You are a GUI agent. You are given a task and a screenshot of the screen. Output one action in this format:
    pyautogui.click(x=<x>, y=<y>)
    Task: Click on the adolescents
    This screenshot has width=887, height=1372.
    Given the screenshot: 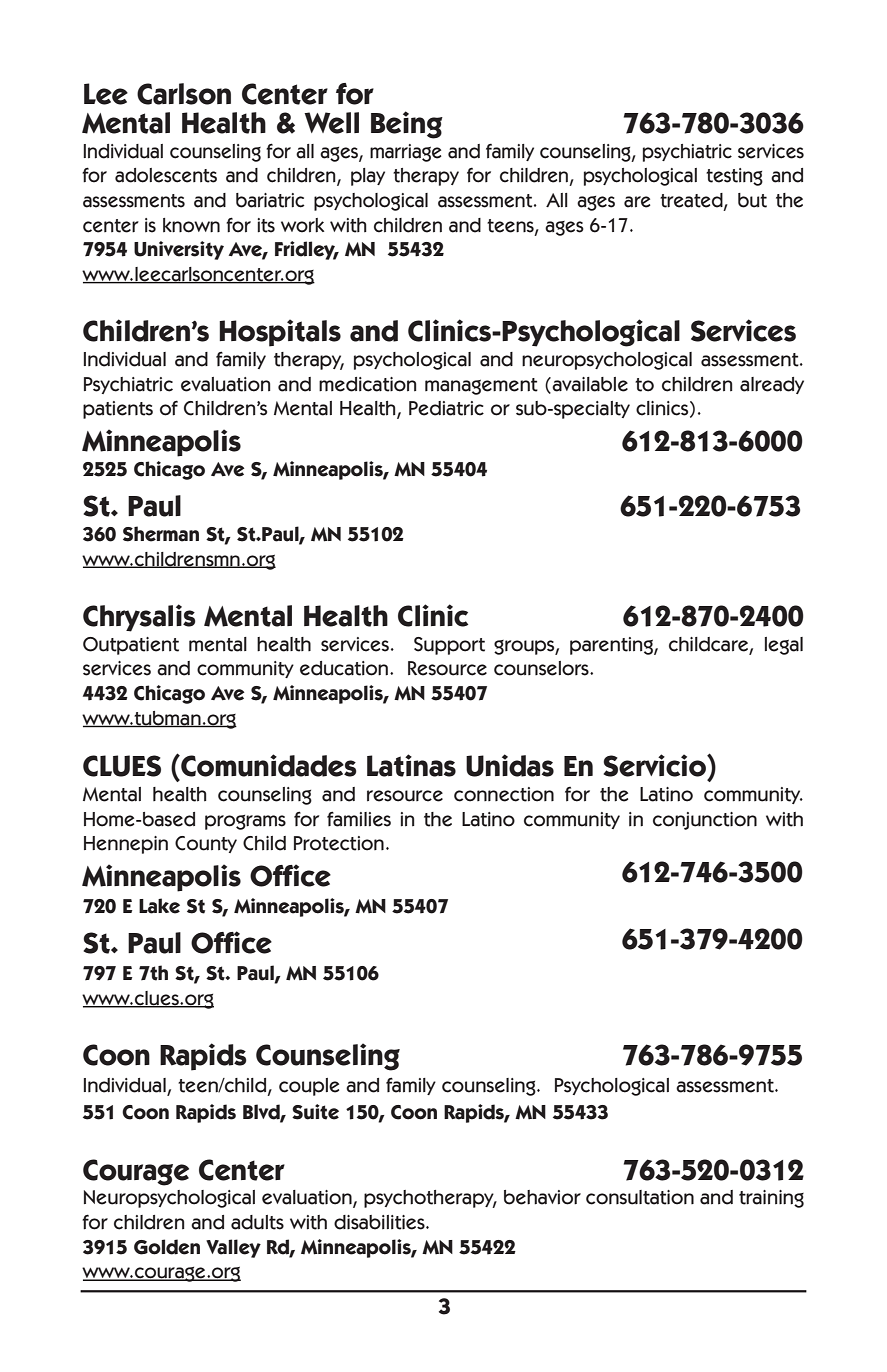 What is the action you would take?
    pyautogui.click(x=166, y=175)
